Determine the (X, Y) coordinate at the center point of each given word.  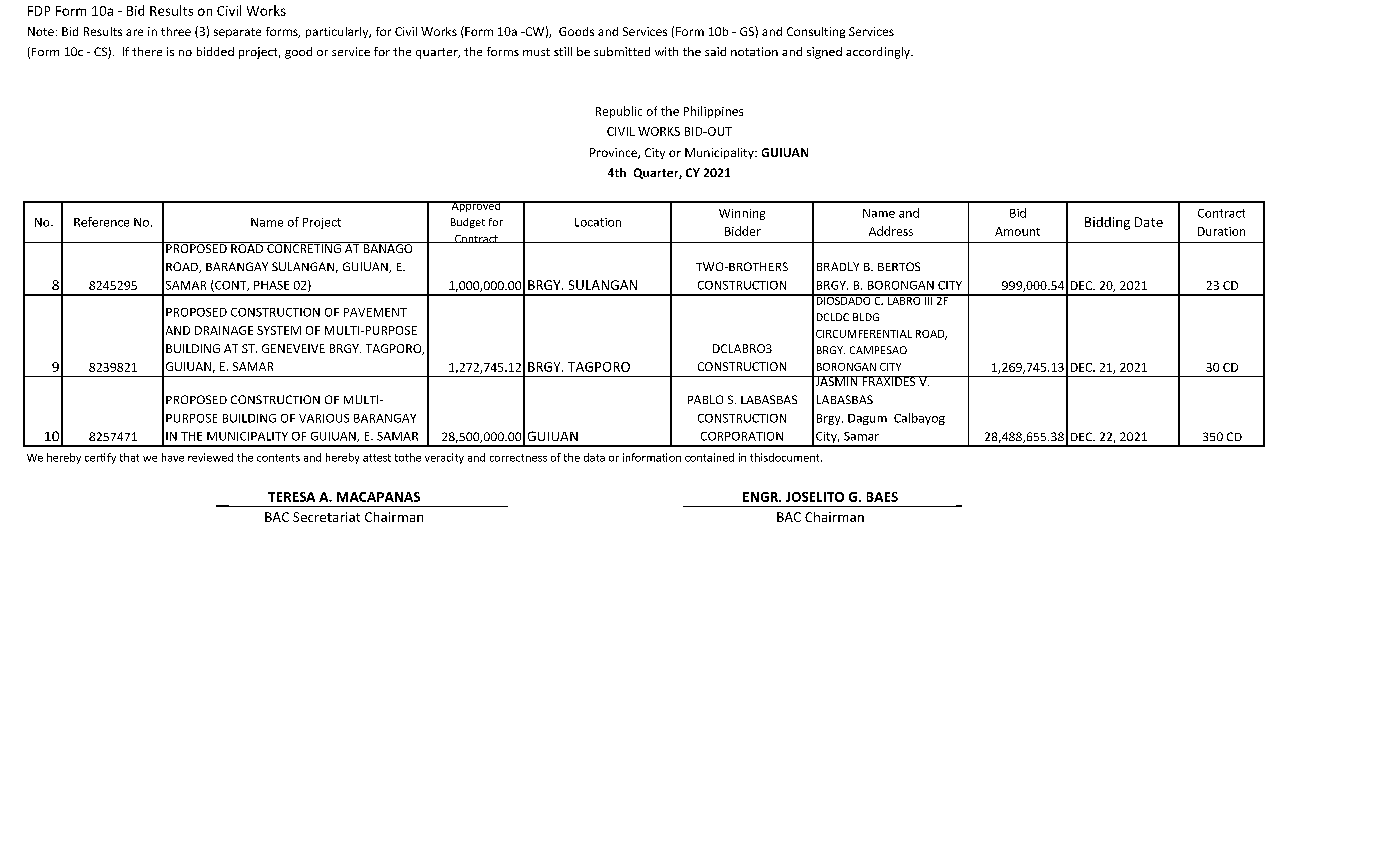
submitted (622, 51)
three (176, 31)
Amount (1017, 231)
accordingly (879, 53)
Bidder (743, 231)
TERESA (291, 497)
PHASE (271, 285)
